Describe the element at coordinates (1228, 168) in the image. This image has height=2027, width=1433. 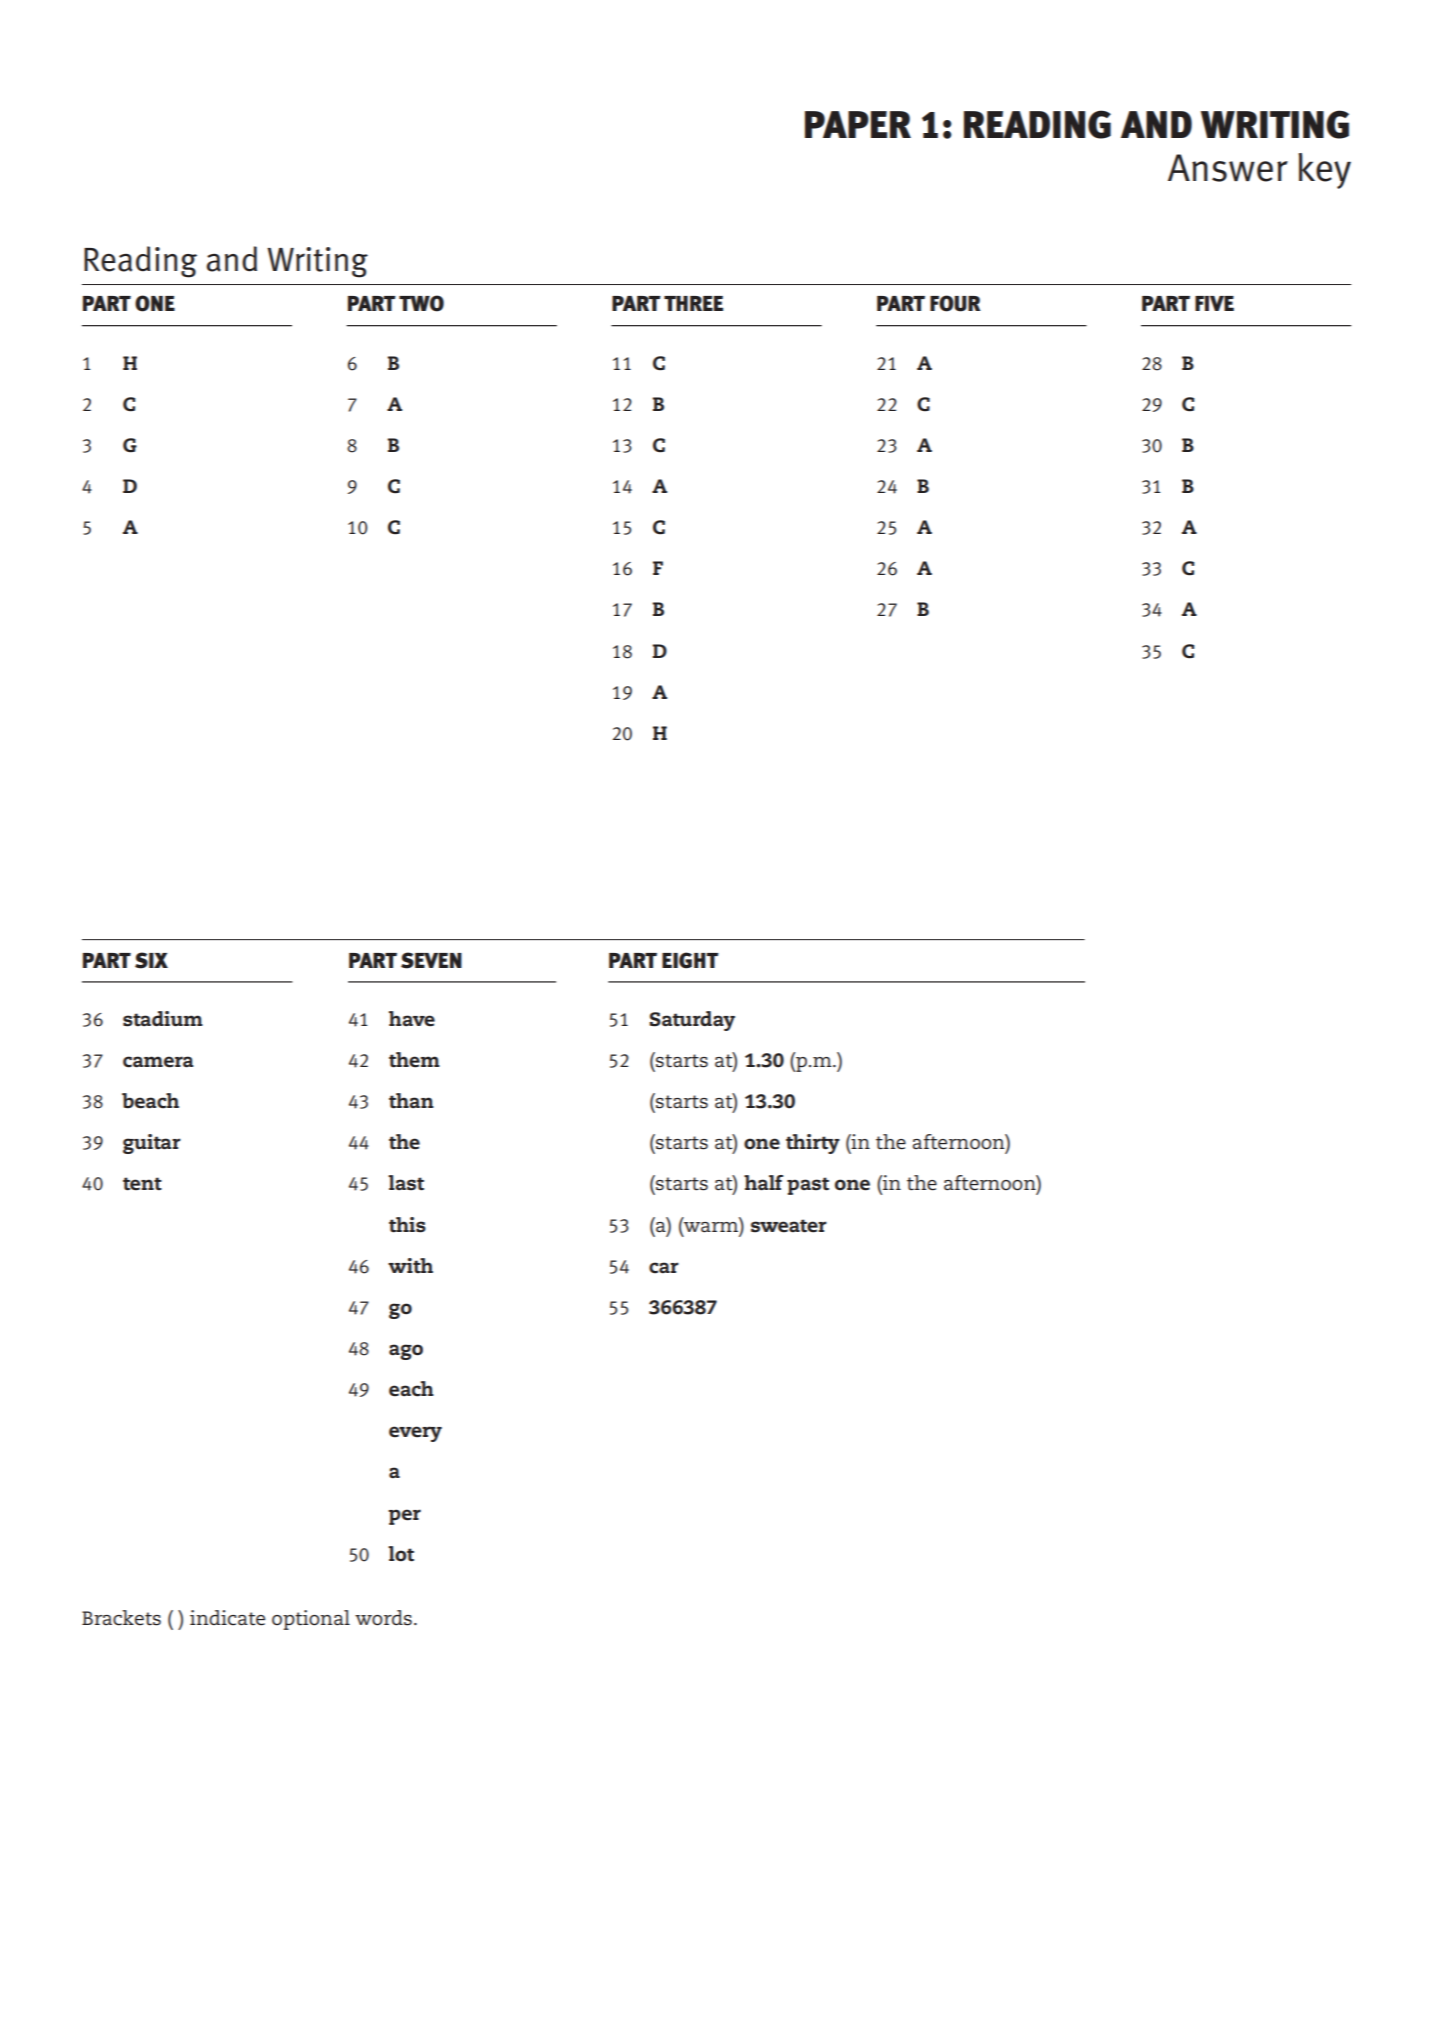
I see `Answer` at that location.
